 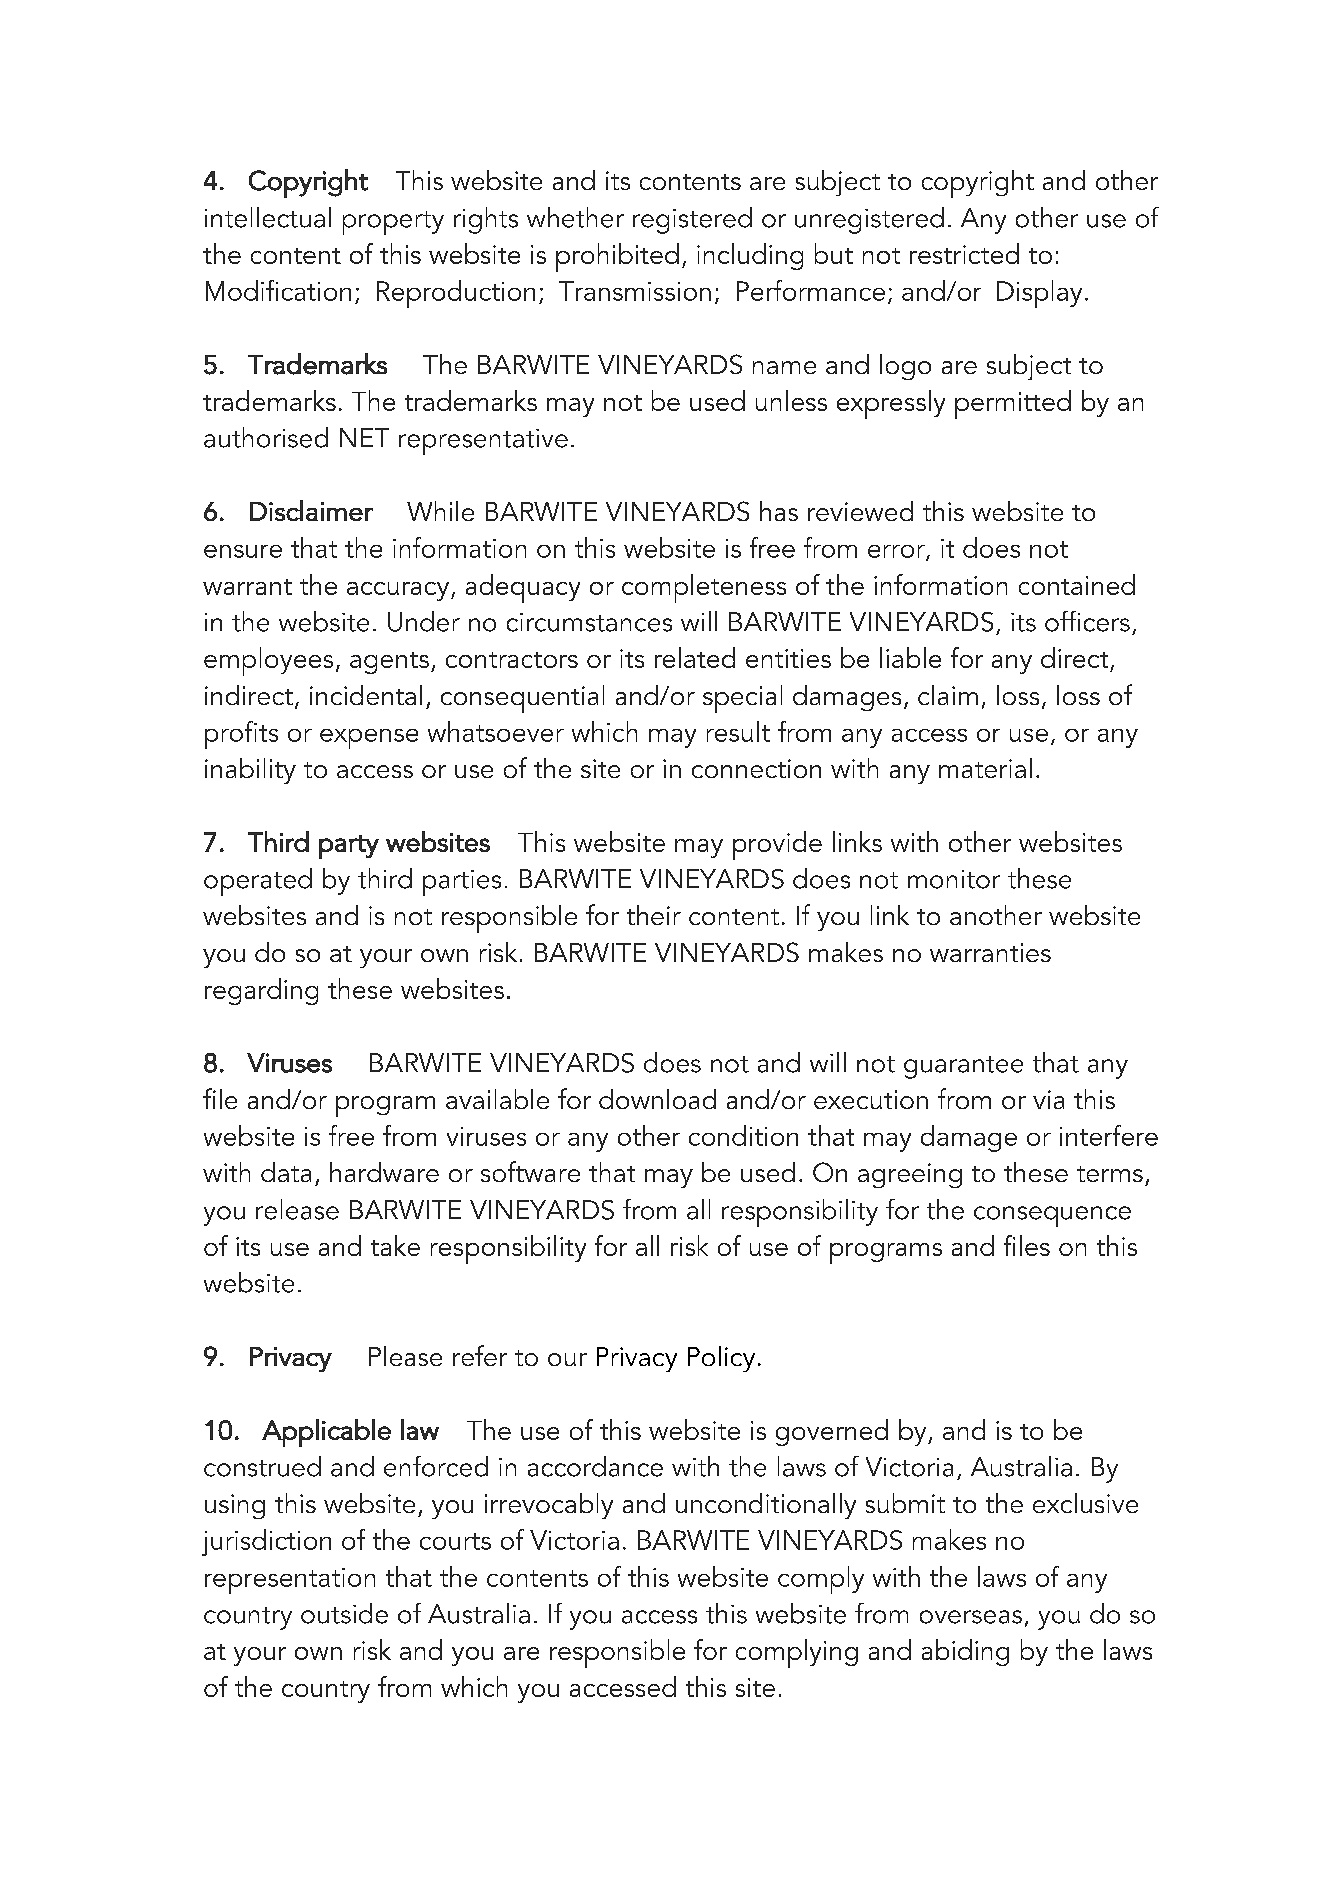 I want to click on hardware, so click(x=384, y=1172).
